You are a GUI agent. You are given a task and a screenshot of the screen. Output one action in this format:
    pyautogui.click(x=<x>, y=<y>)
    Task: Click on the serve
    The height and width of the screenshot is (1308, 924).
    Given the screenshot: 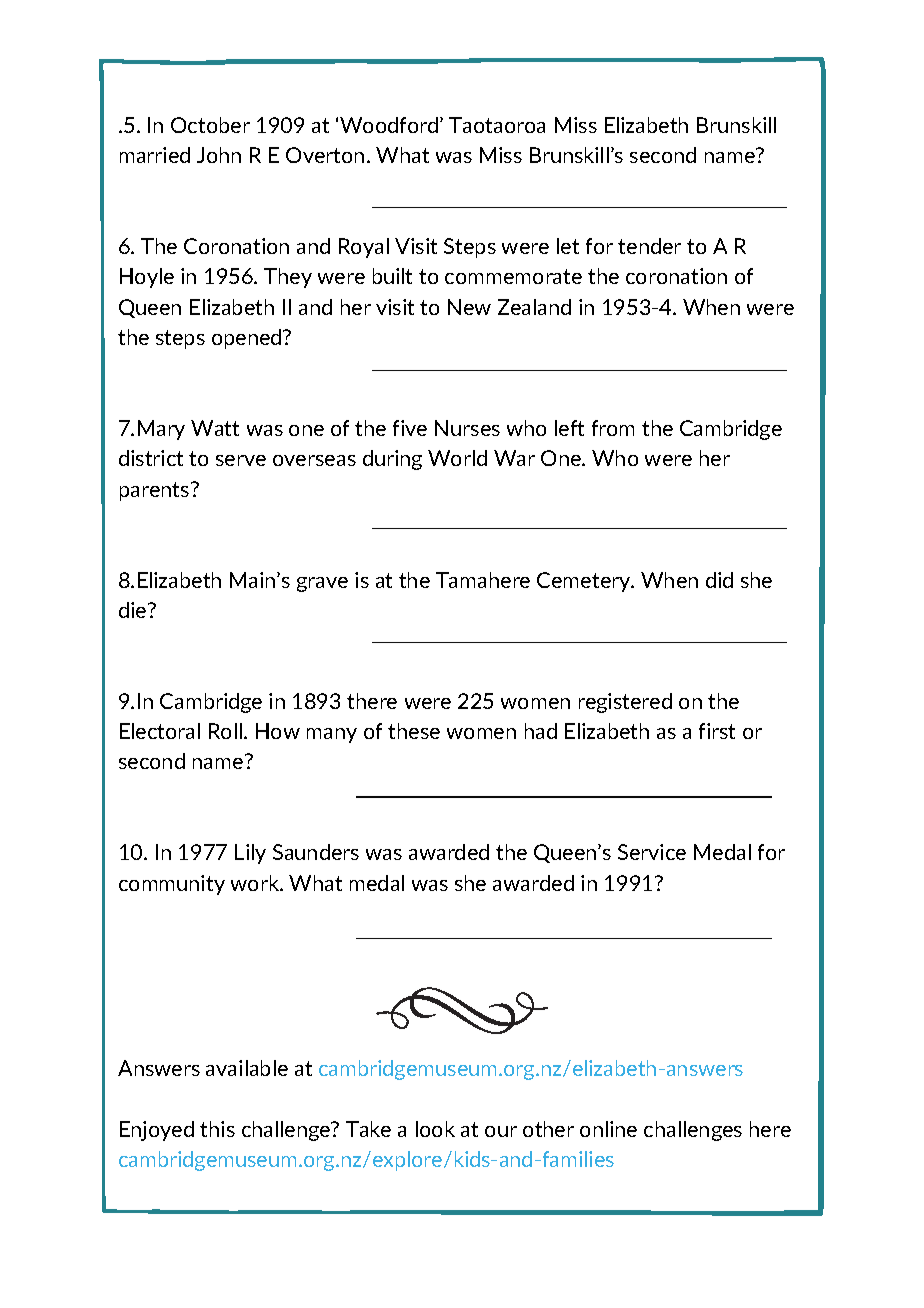 What is the action you would take?
    pyautogui.click(x=241, y=460)
